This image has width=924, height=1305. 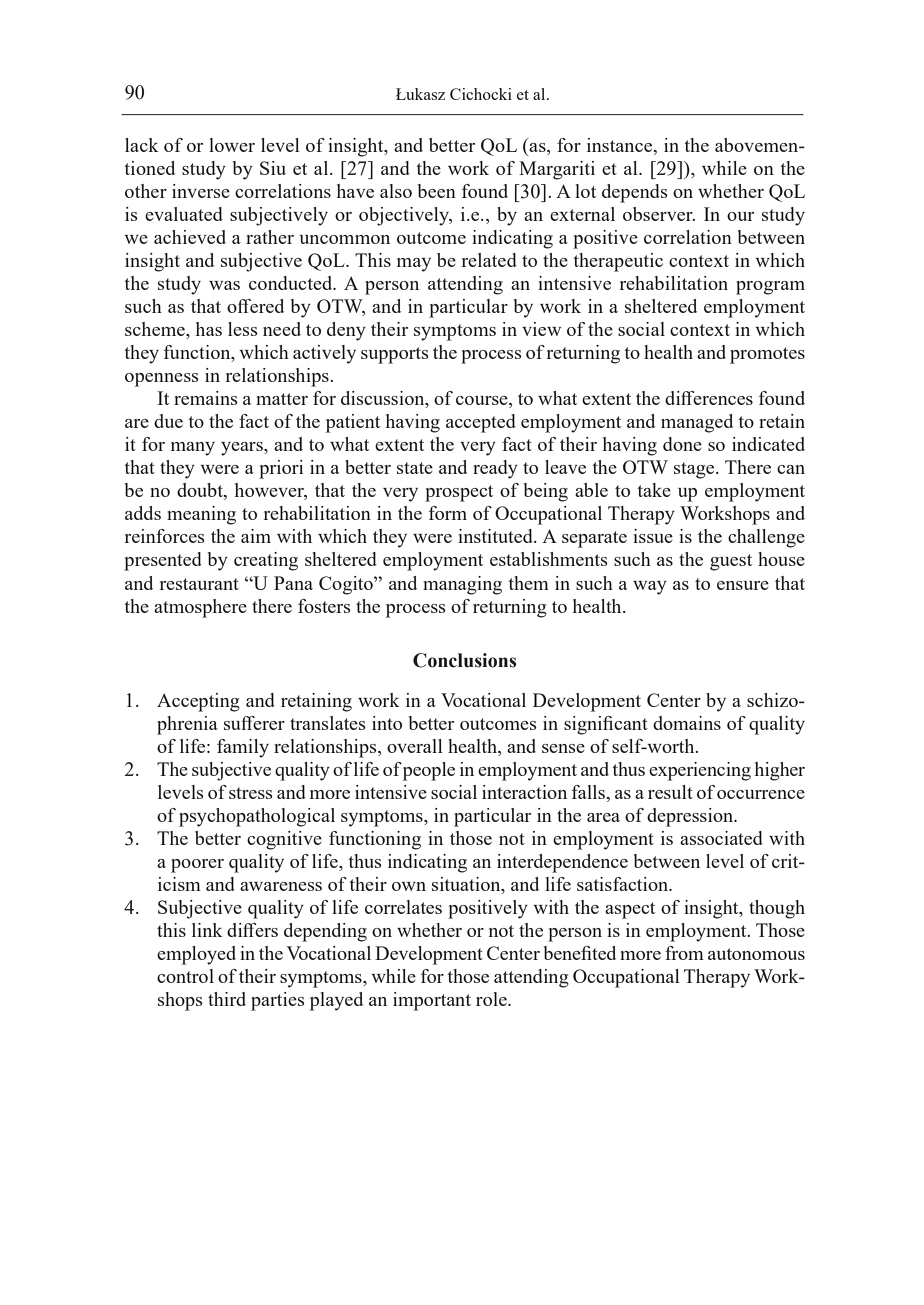 I want to click on control, so click(x=185, y=976).
